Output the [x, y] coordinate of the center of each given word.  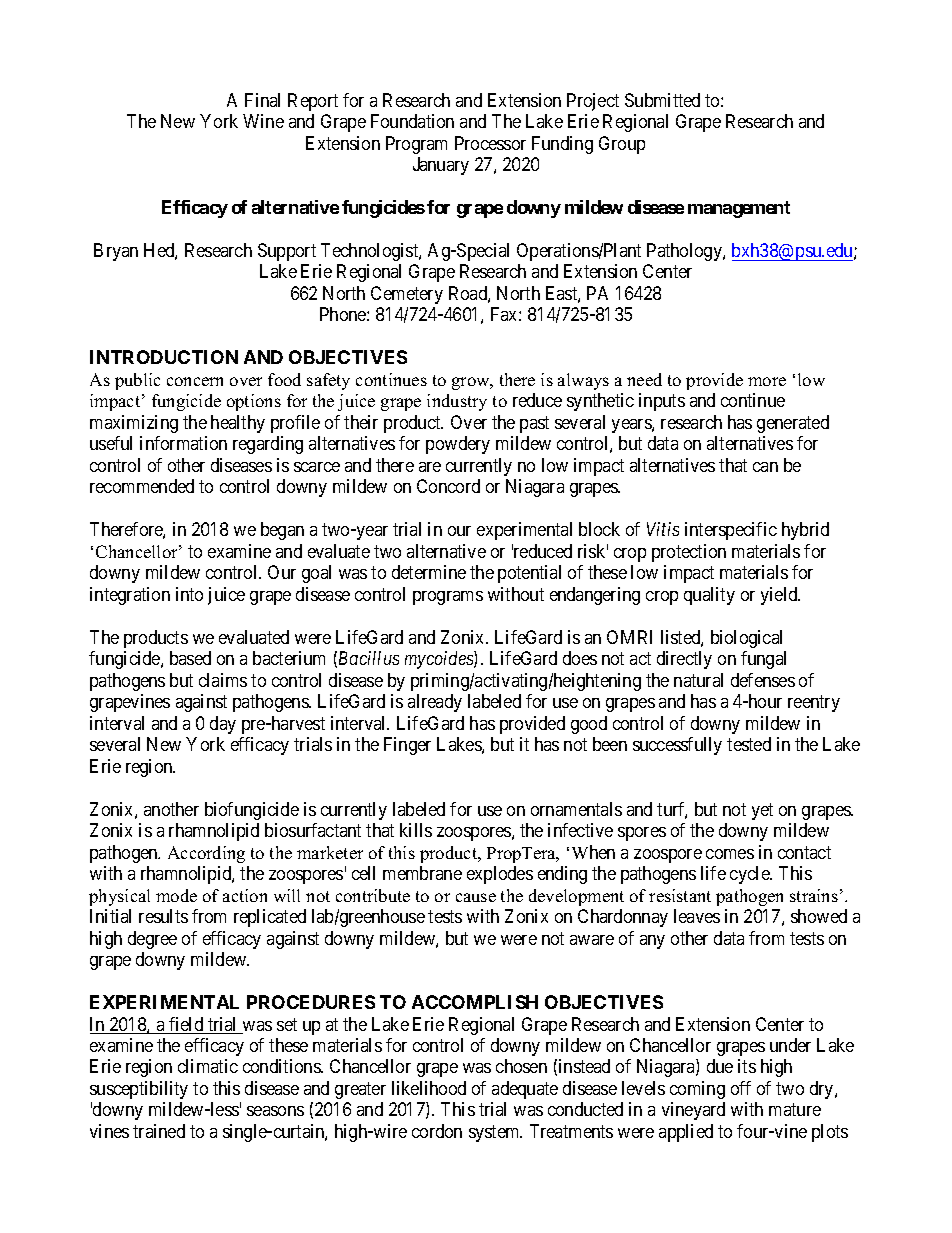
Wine [263, 121]
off [741, 1088]
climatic [208, 1066]
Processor [490, 143]
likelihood [429, 1088]
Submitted [662, 100]
